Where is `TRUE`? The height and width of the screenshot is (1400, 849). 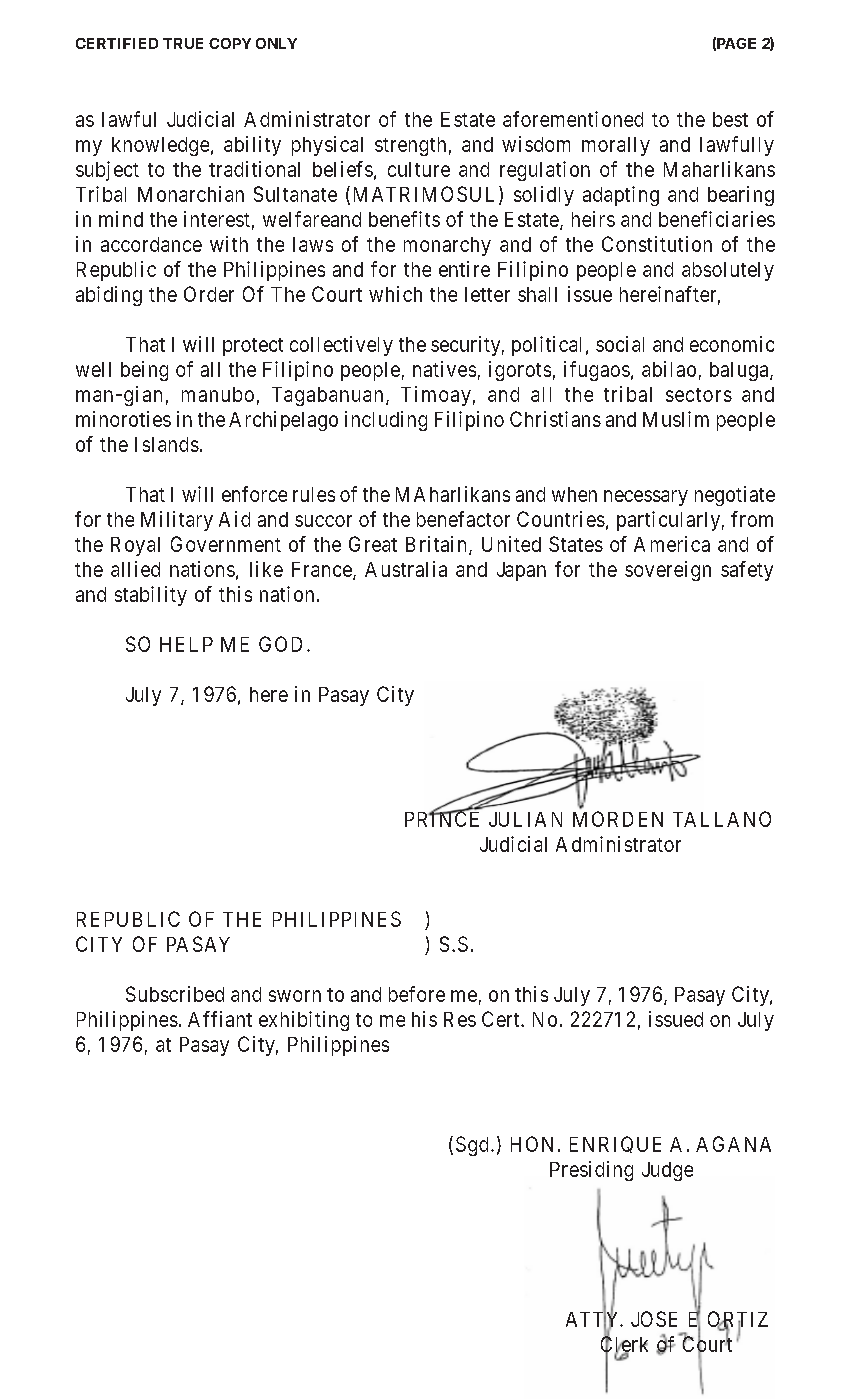
TRUE is located at coordinates (183, 43).
